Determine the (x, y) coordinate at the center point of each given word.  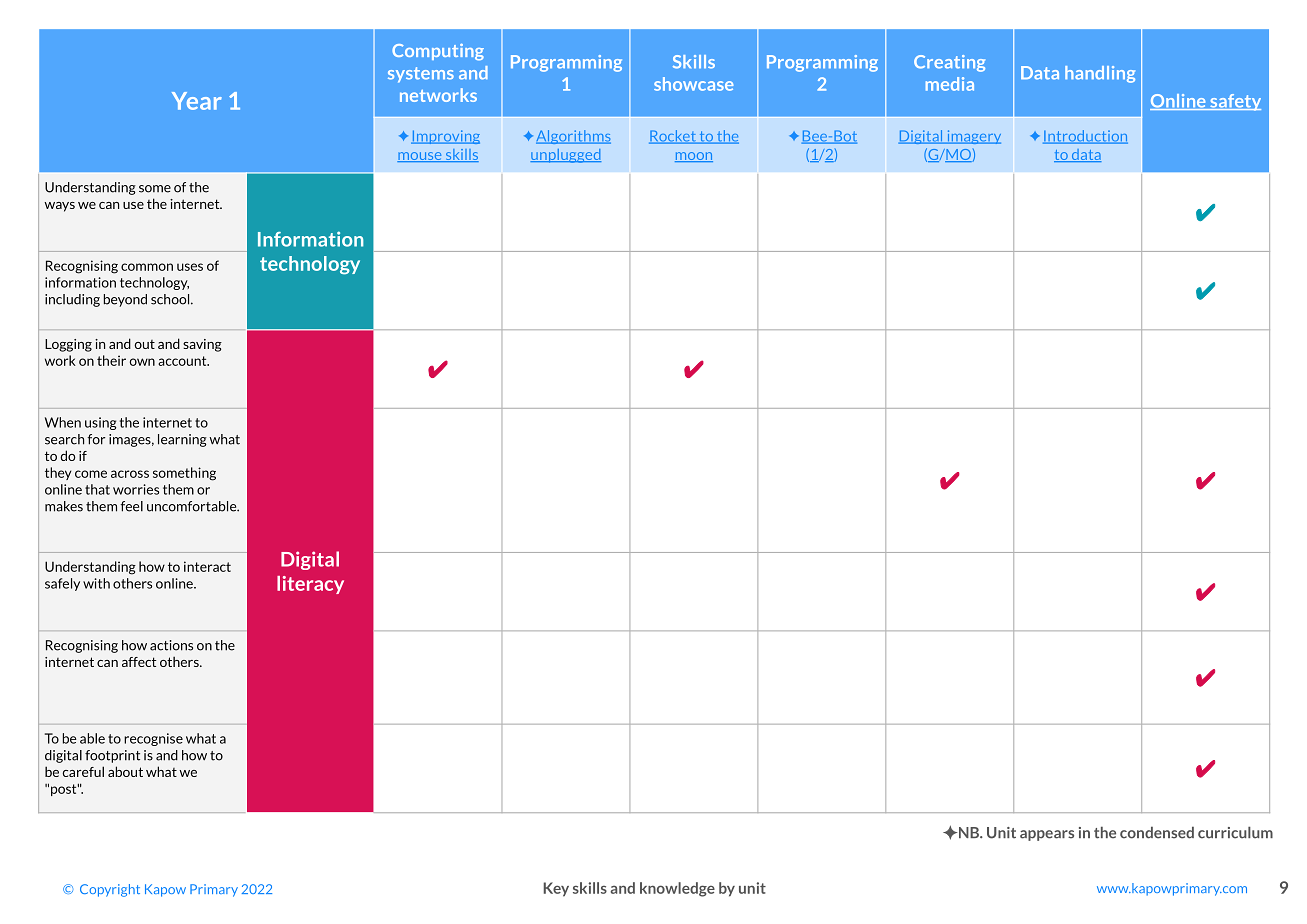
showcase (693, 84)
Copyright (110, 890)
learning (182, 440)
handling (1100, 74)
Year (197, 101)
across (130, 474)
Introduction (1085, 137)
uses (190, 267)
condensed (1157, 832)
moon (694, 157)
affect (139, 662)
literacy (310, 585)
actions (171, 645)
